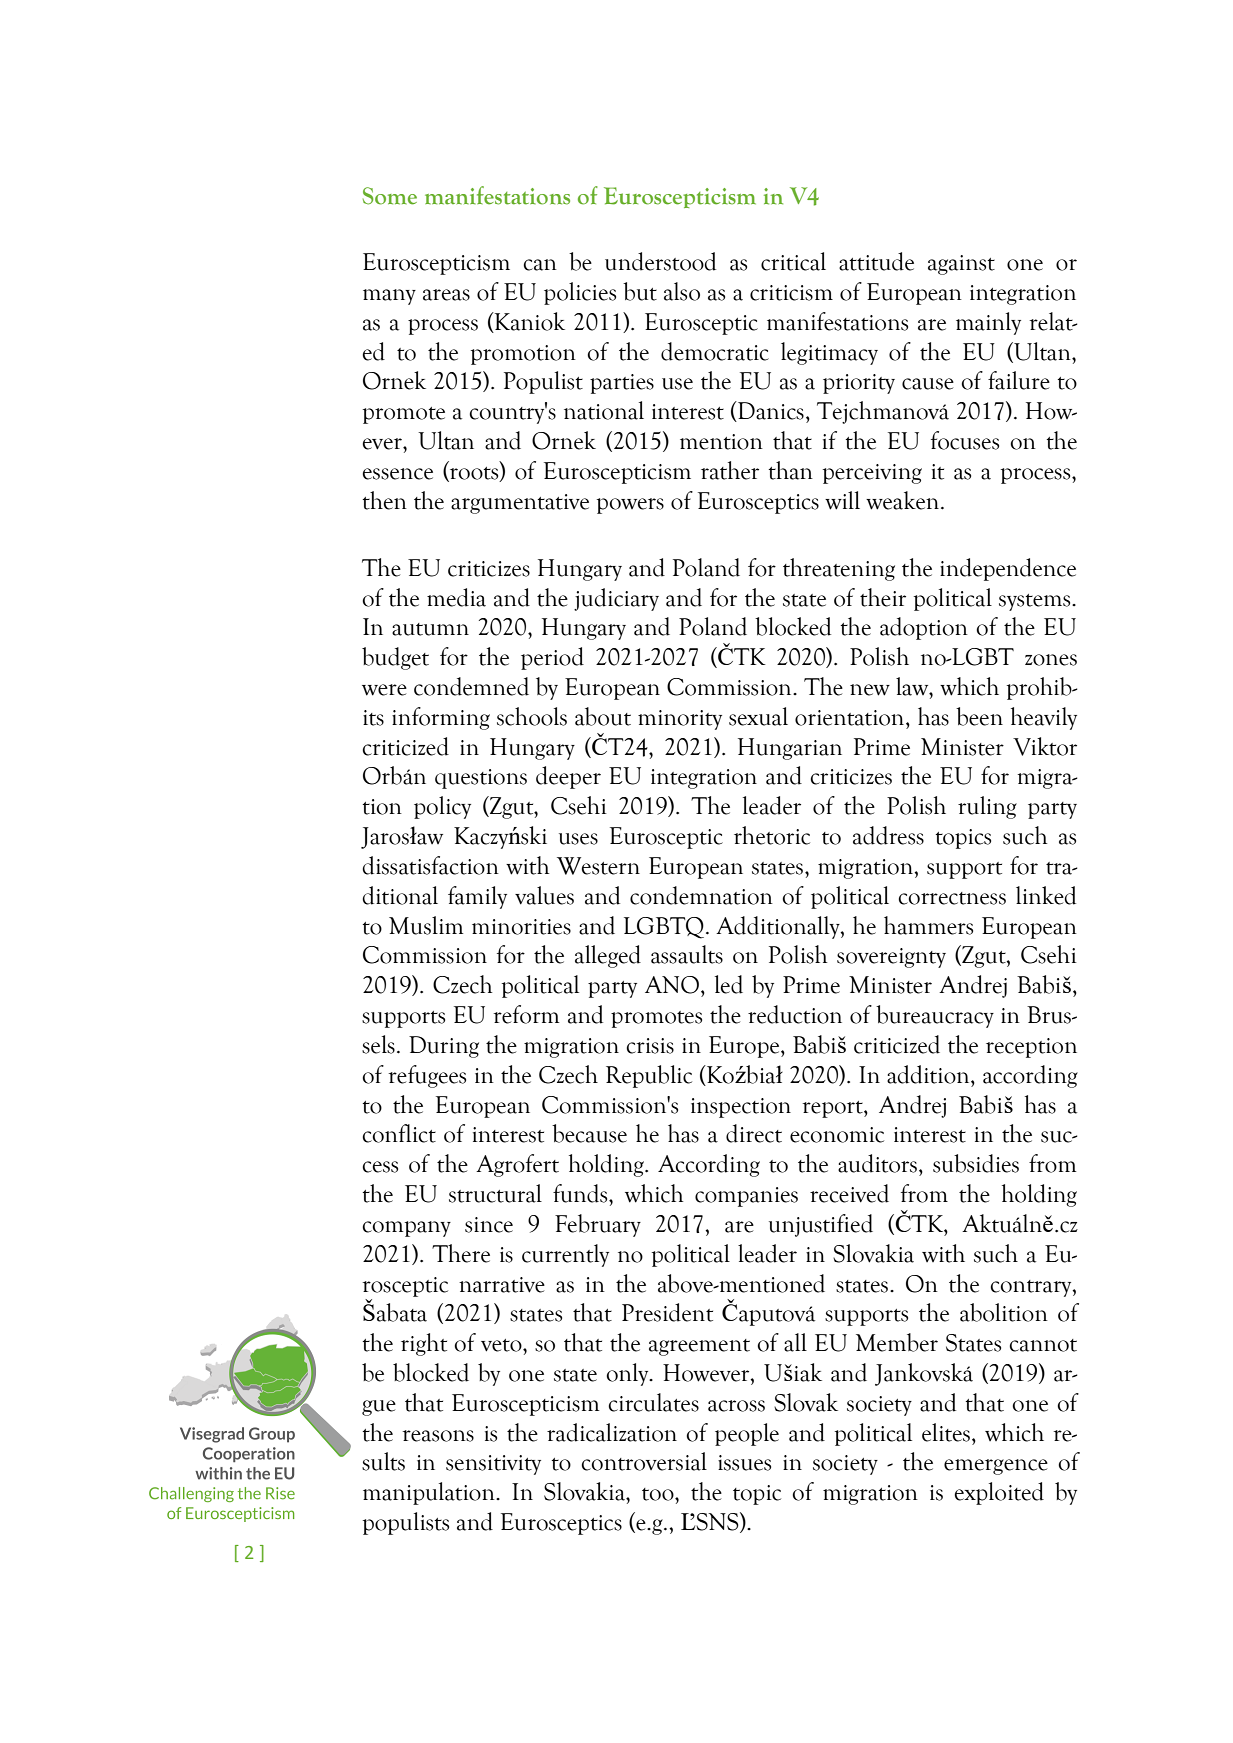 The width and height of the screenshot is (1233, 1743). What do you see at coordinates (961, 265) in the screenshot?
I see `against` at bounding box center [961, 265].
